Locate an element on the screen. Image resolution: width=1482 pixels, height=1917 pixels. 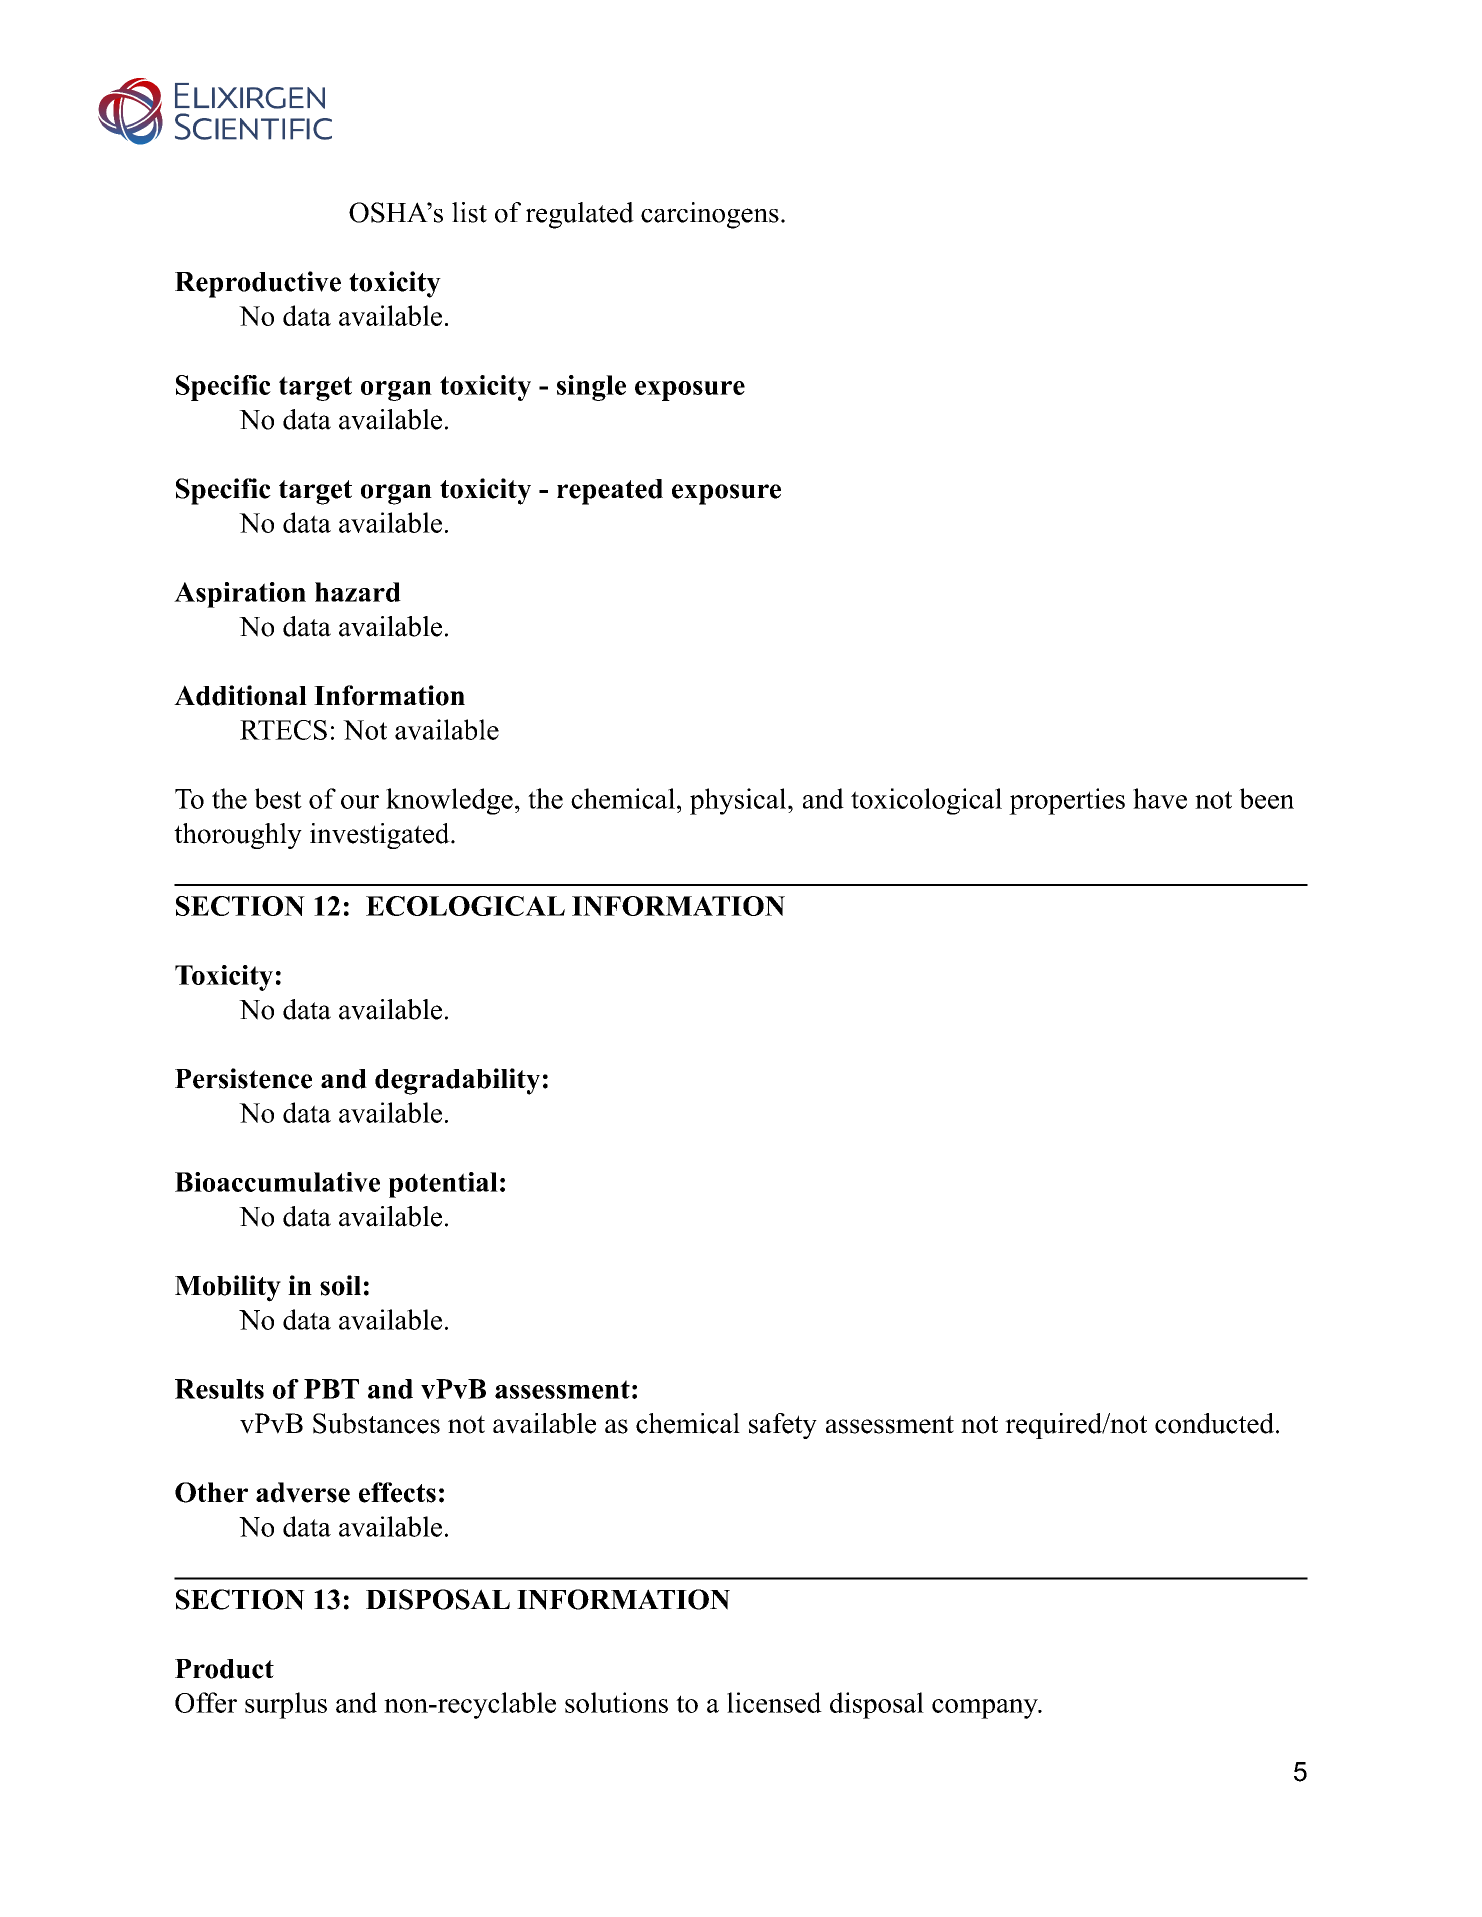
surplus is located at coordinates (286, 1705).
